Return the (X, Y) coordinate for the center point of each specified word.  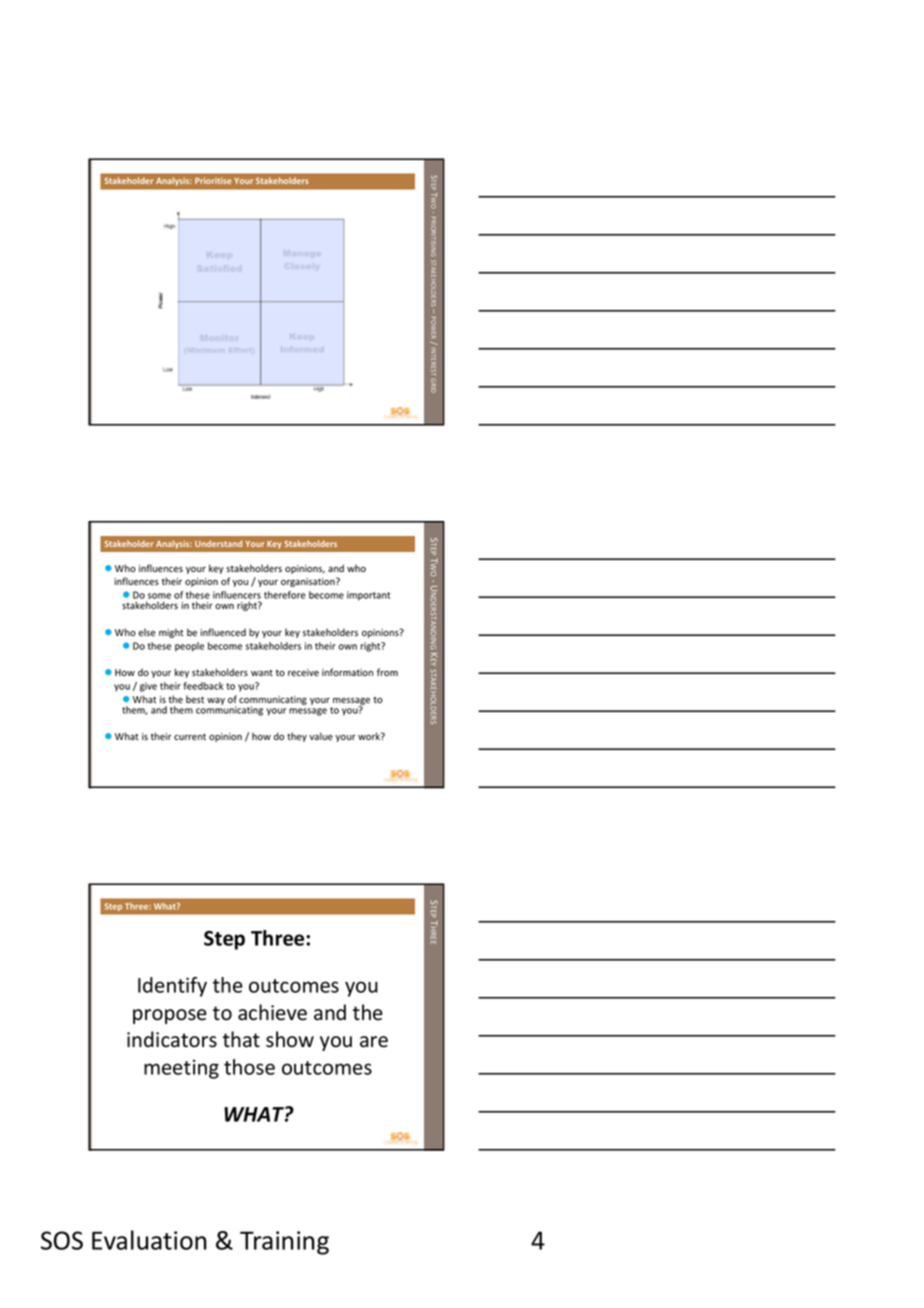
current (190, 737)
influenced (223, 632)
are (374, 1042)
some (159, 596)
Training (284, 1243)
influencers (237, 595)
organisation (309, 582)
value (321, 736)
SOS (62, 1240)
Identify (172, 987)
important (368, 596)
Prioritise (213, 180)
